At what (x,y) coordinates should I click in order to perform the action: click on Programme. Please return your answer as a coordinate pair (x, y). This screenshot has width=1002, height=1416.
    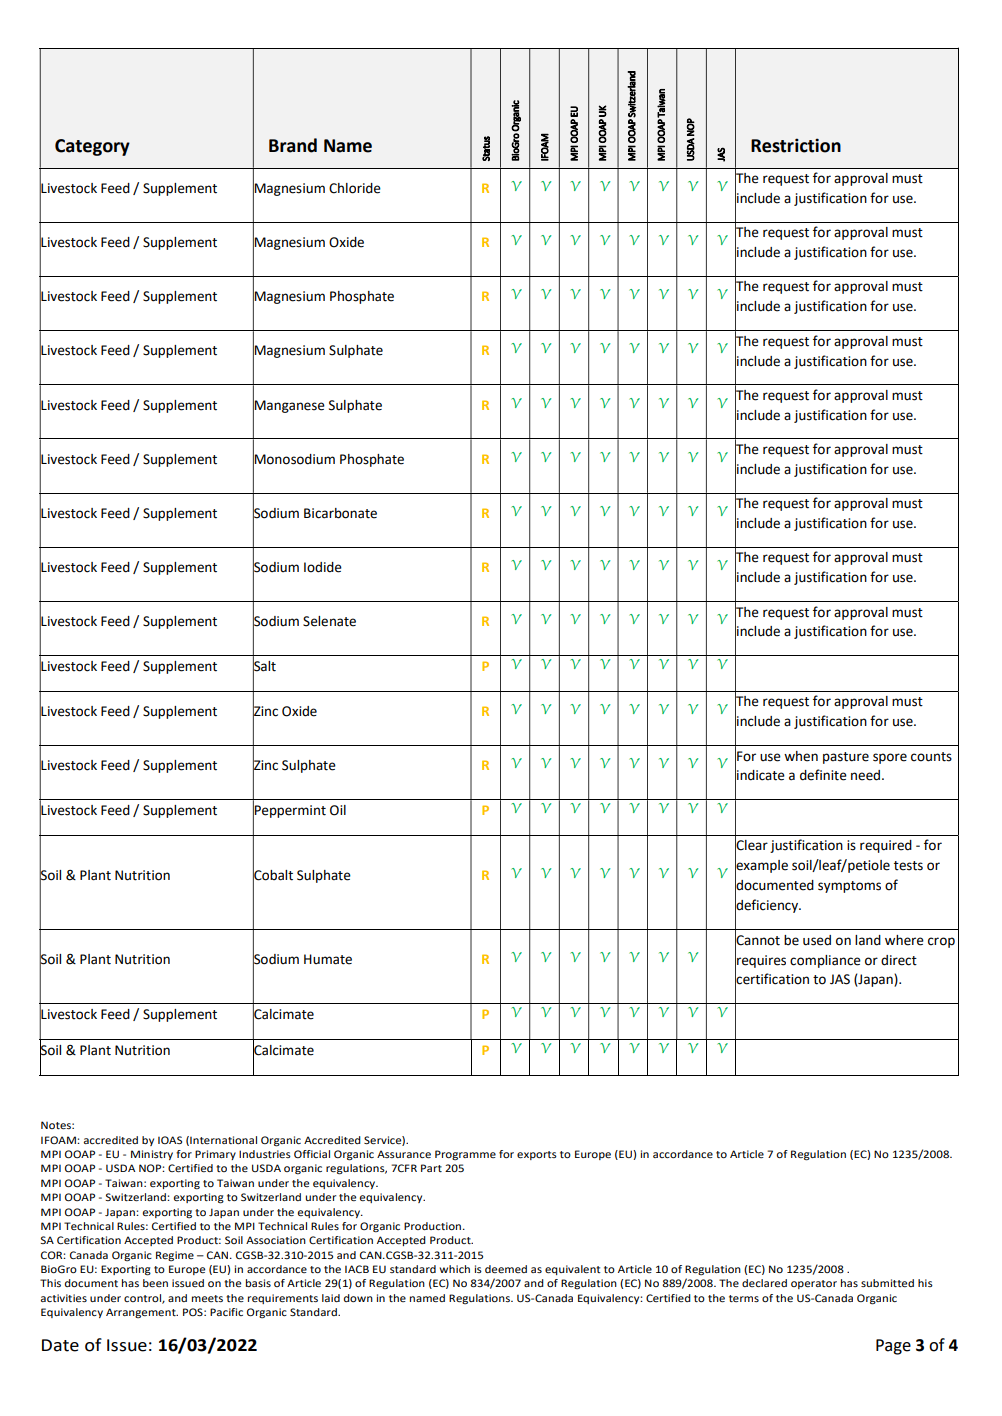
    Looking at the image, I should click on (465, 1155).
